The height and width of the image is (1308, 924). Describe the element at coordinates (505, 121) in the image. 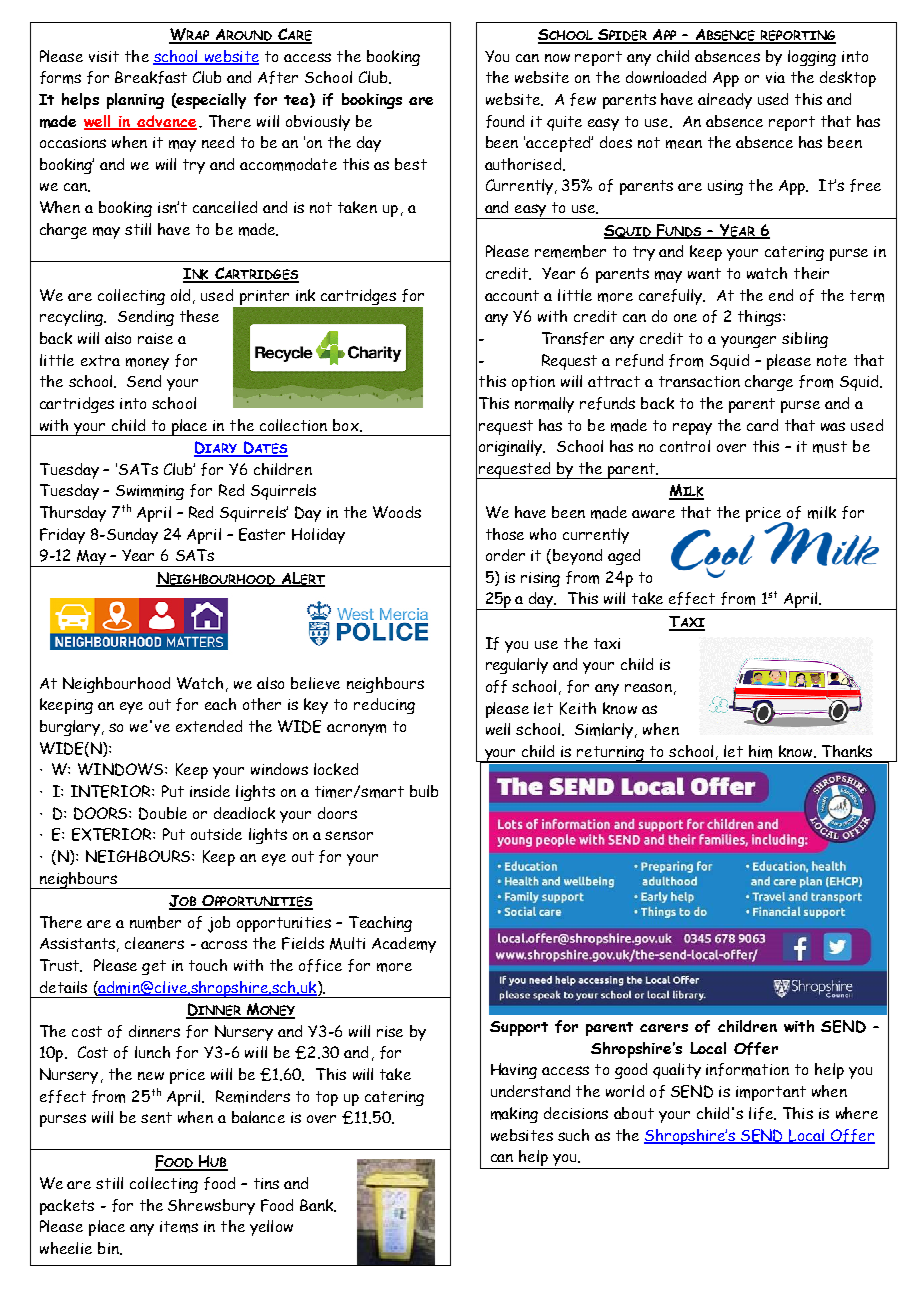

I see `found` at that location.
